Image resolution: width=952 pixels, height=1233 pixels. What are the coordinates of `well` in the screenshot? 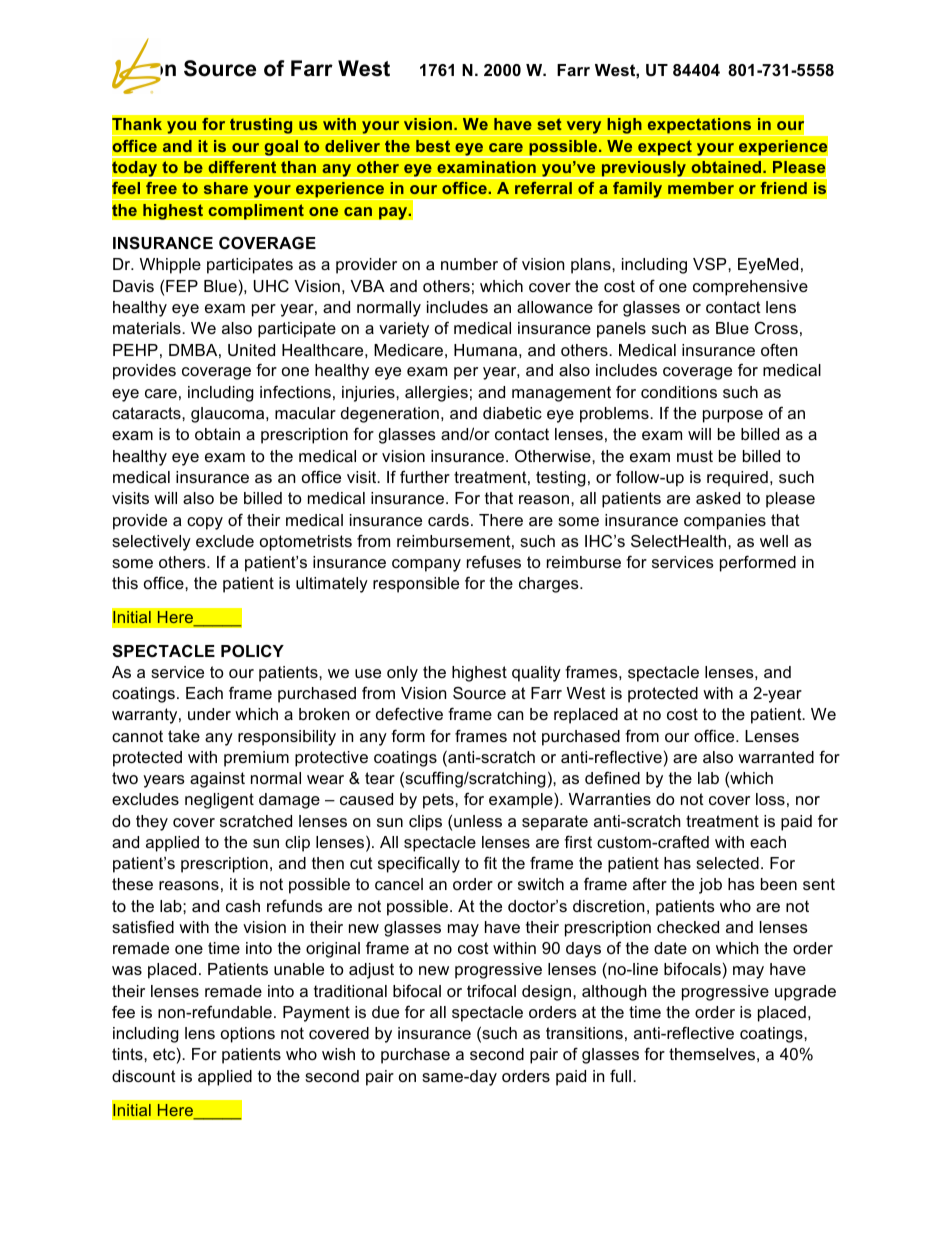 It's located at (774, 541).
